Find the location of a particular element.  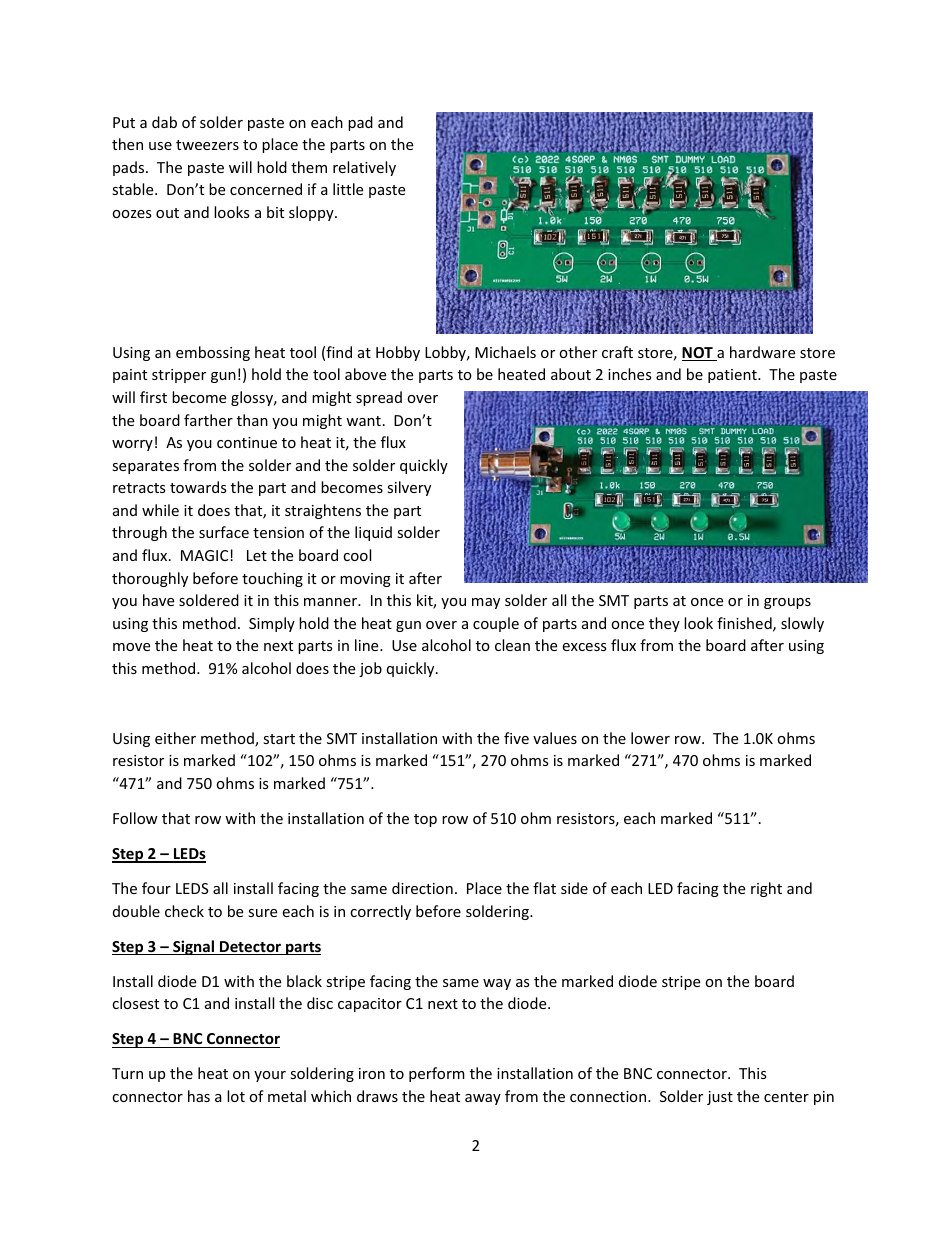

groups is located at coordinates (787, 603).
